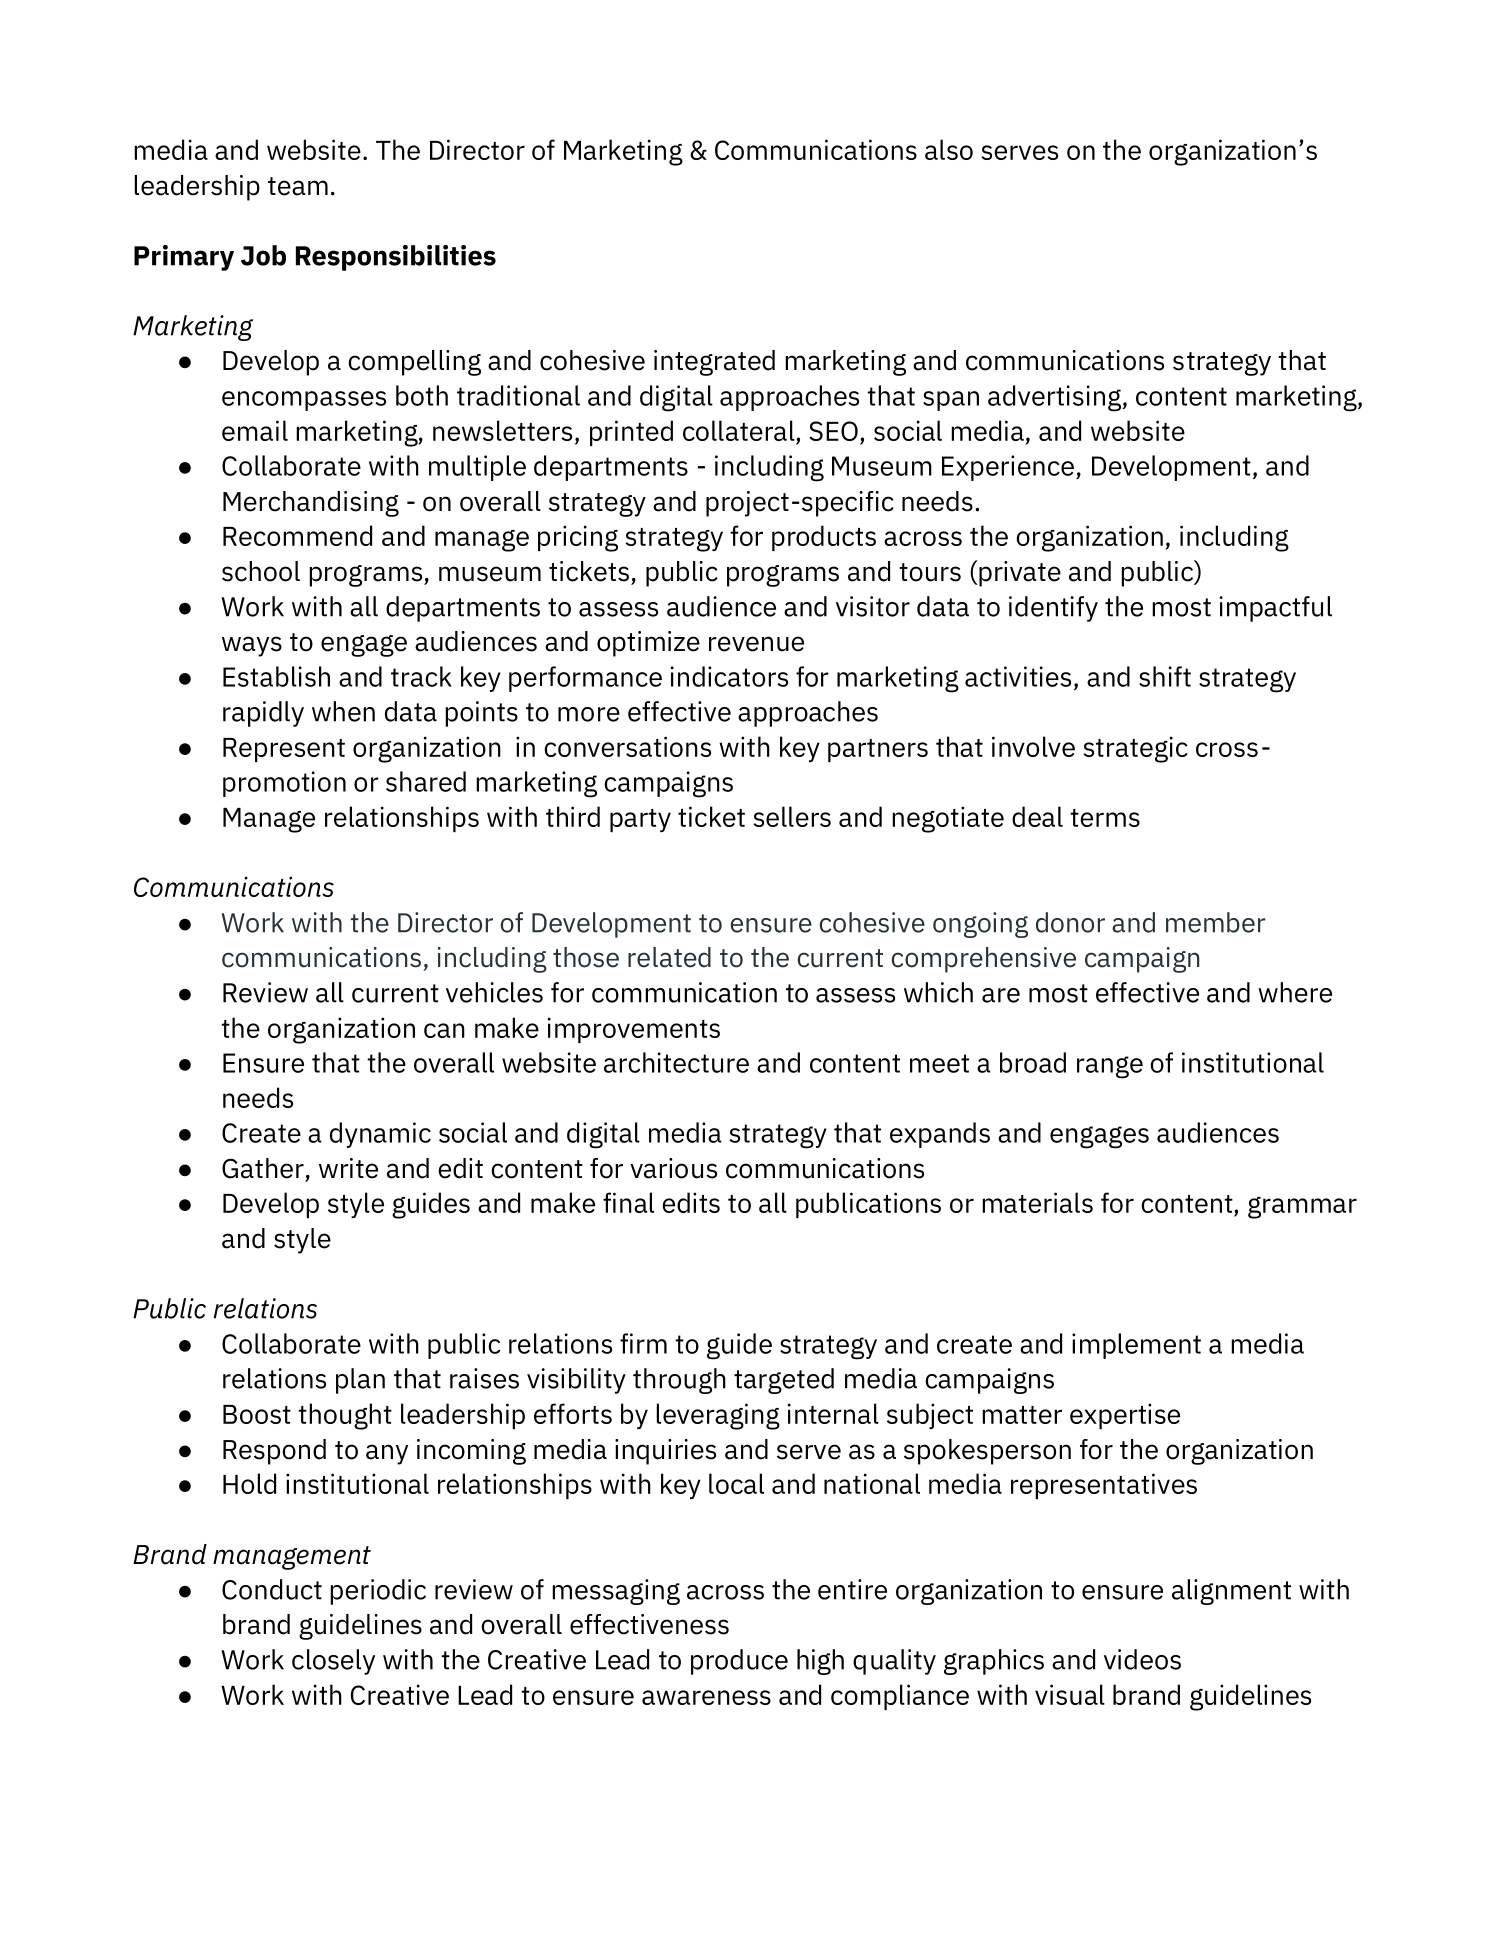 This page has height=1944, width=1502. Describe the element at coordinates (1216, 922) in the page. I see `member` at that location.
